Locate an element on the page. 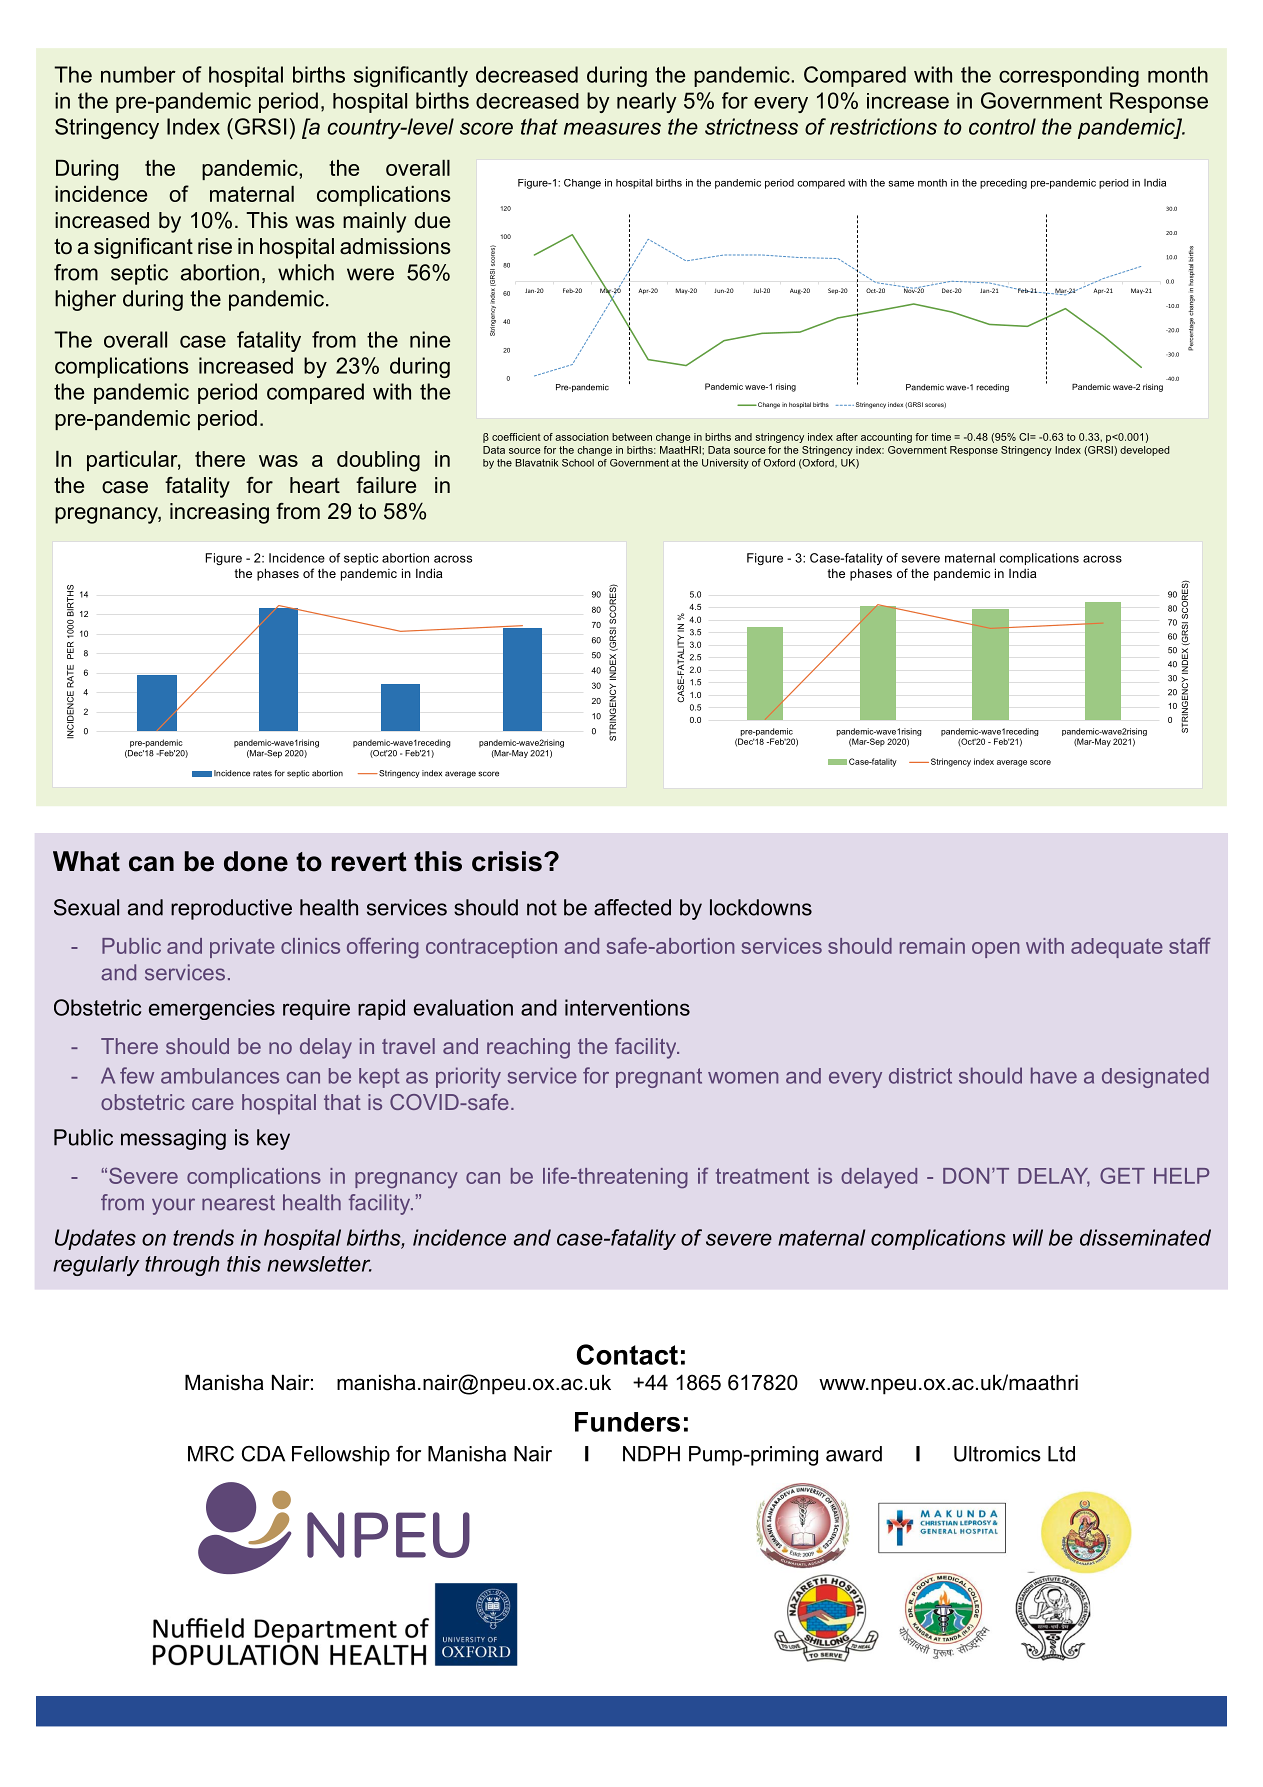  School is located at coordinates (578, 463).
